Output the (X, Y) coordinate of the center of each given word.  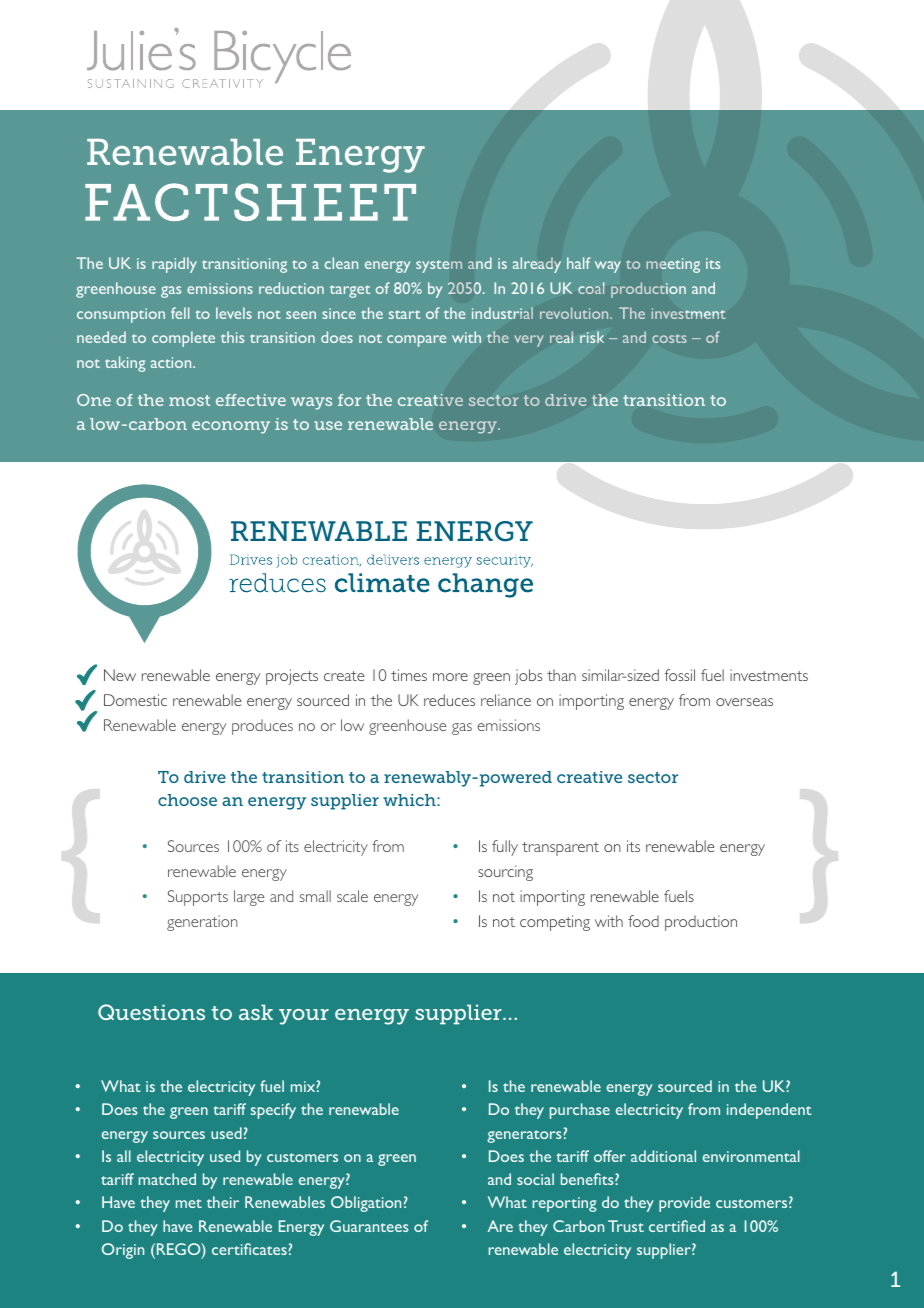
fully (505, 848)
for (349, 400)
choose (187, 800)
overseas (744, 702)
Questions (151, 1012)
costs (669, 338)
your (304, 1017)
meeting (673, 265)
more (450, 677)
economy (231, 427)
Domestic (135, 700)
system (439, 266)
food (643, 921)
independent (769, 1111)
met (189, 1203)
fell (180, 313)
